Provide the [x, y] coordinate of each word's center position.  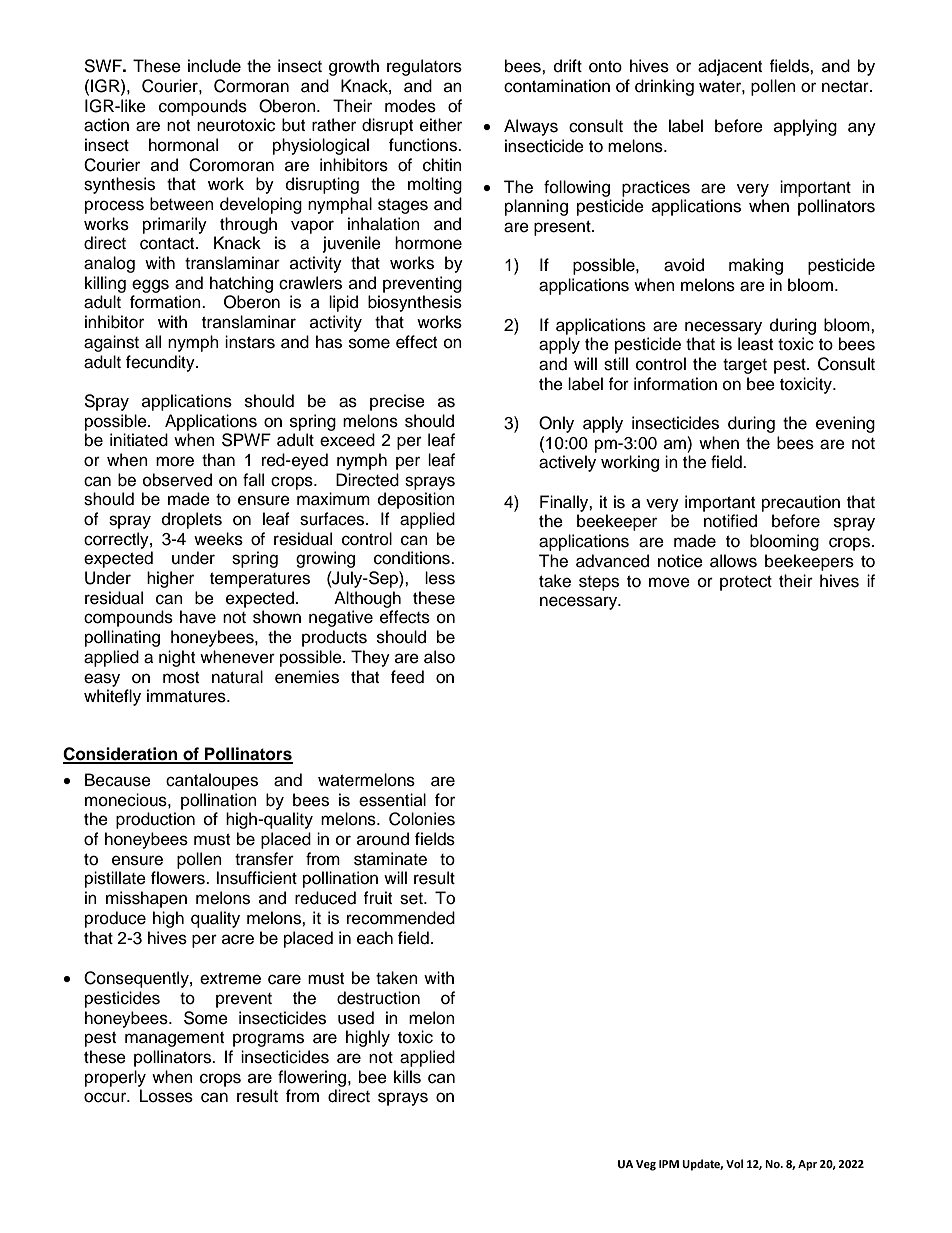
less [440, 578]
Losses [166, 1096]
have [198, 617]
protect [746, 583]
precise [397, 402]
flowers [179, 878]
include [214, 66]
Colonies [422, 819]
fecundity [161, 363]
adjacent [730, 67]
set [412, 899]
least [755, 344]
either [441, 125]
